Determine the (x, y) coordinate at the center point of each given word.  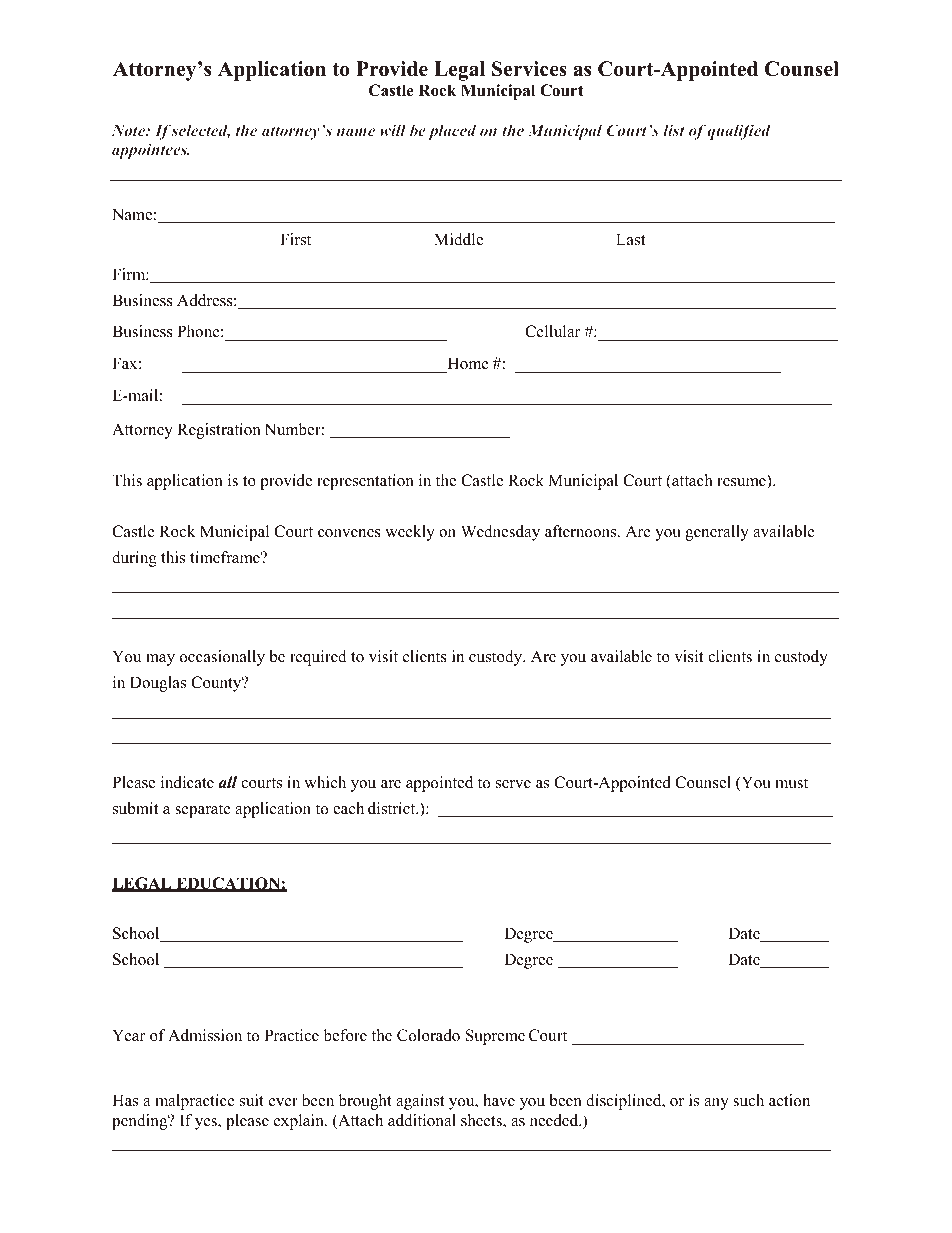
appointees (150, 151)
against (420, 1102)
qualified (739, 132)
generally (717, 533)
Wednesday (500, 533)
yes (207, 1124)
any (716, 1104)
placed (452, 132)
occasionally (222, 658)
